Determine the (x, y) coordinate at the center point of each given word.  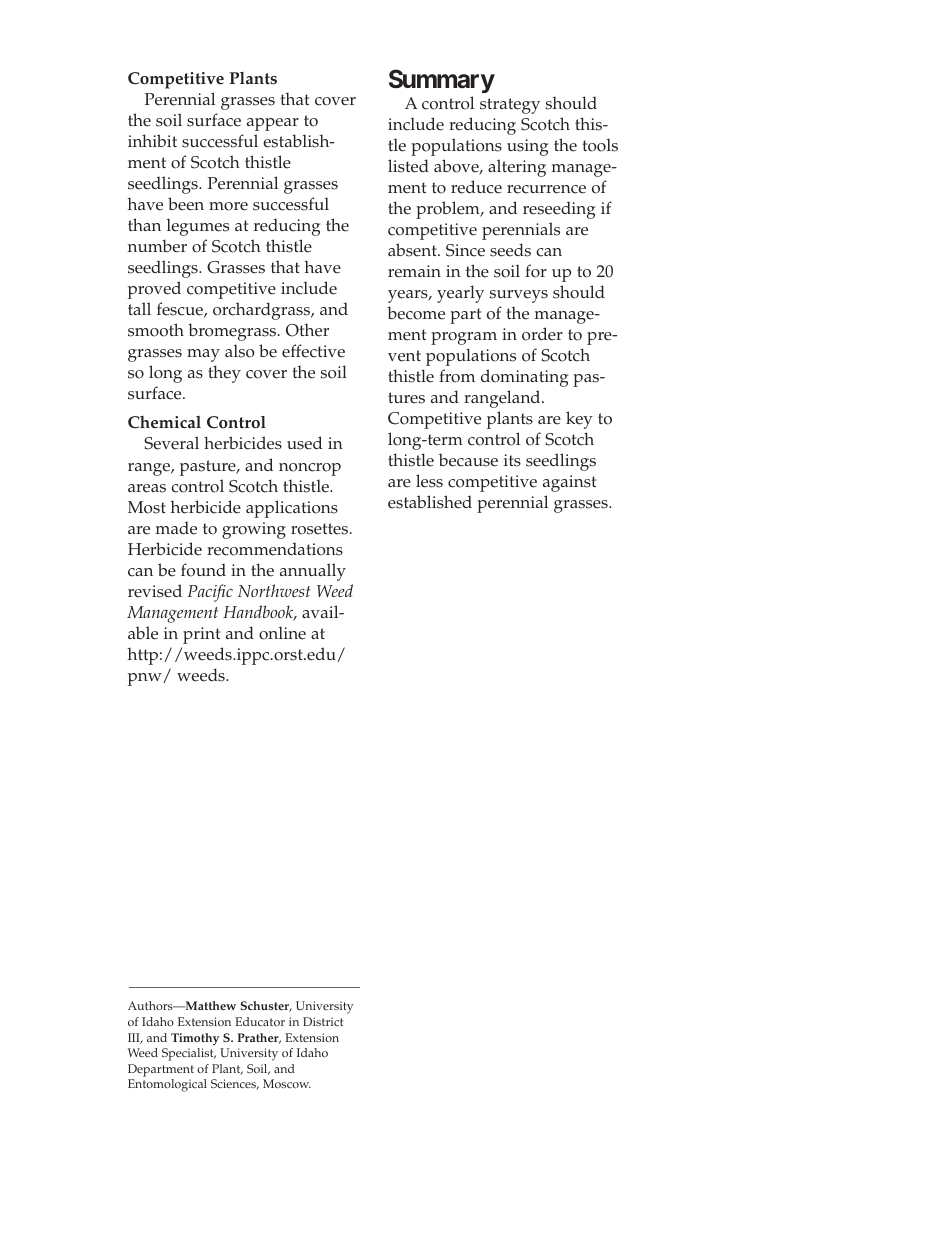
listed (408, 166)
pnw (146, 679)
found (203, 570)
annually (313, 572)
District (323, 1021)
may (203, 355)
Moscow (287, 1083)
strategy (510, 106)
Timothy (195, 1039)
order (542, 334)
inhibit (152, 140)
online (282, 633)
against (569, 483)
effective (313, 351)
